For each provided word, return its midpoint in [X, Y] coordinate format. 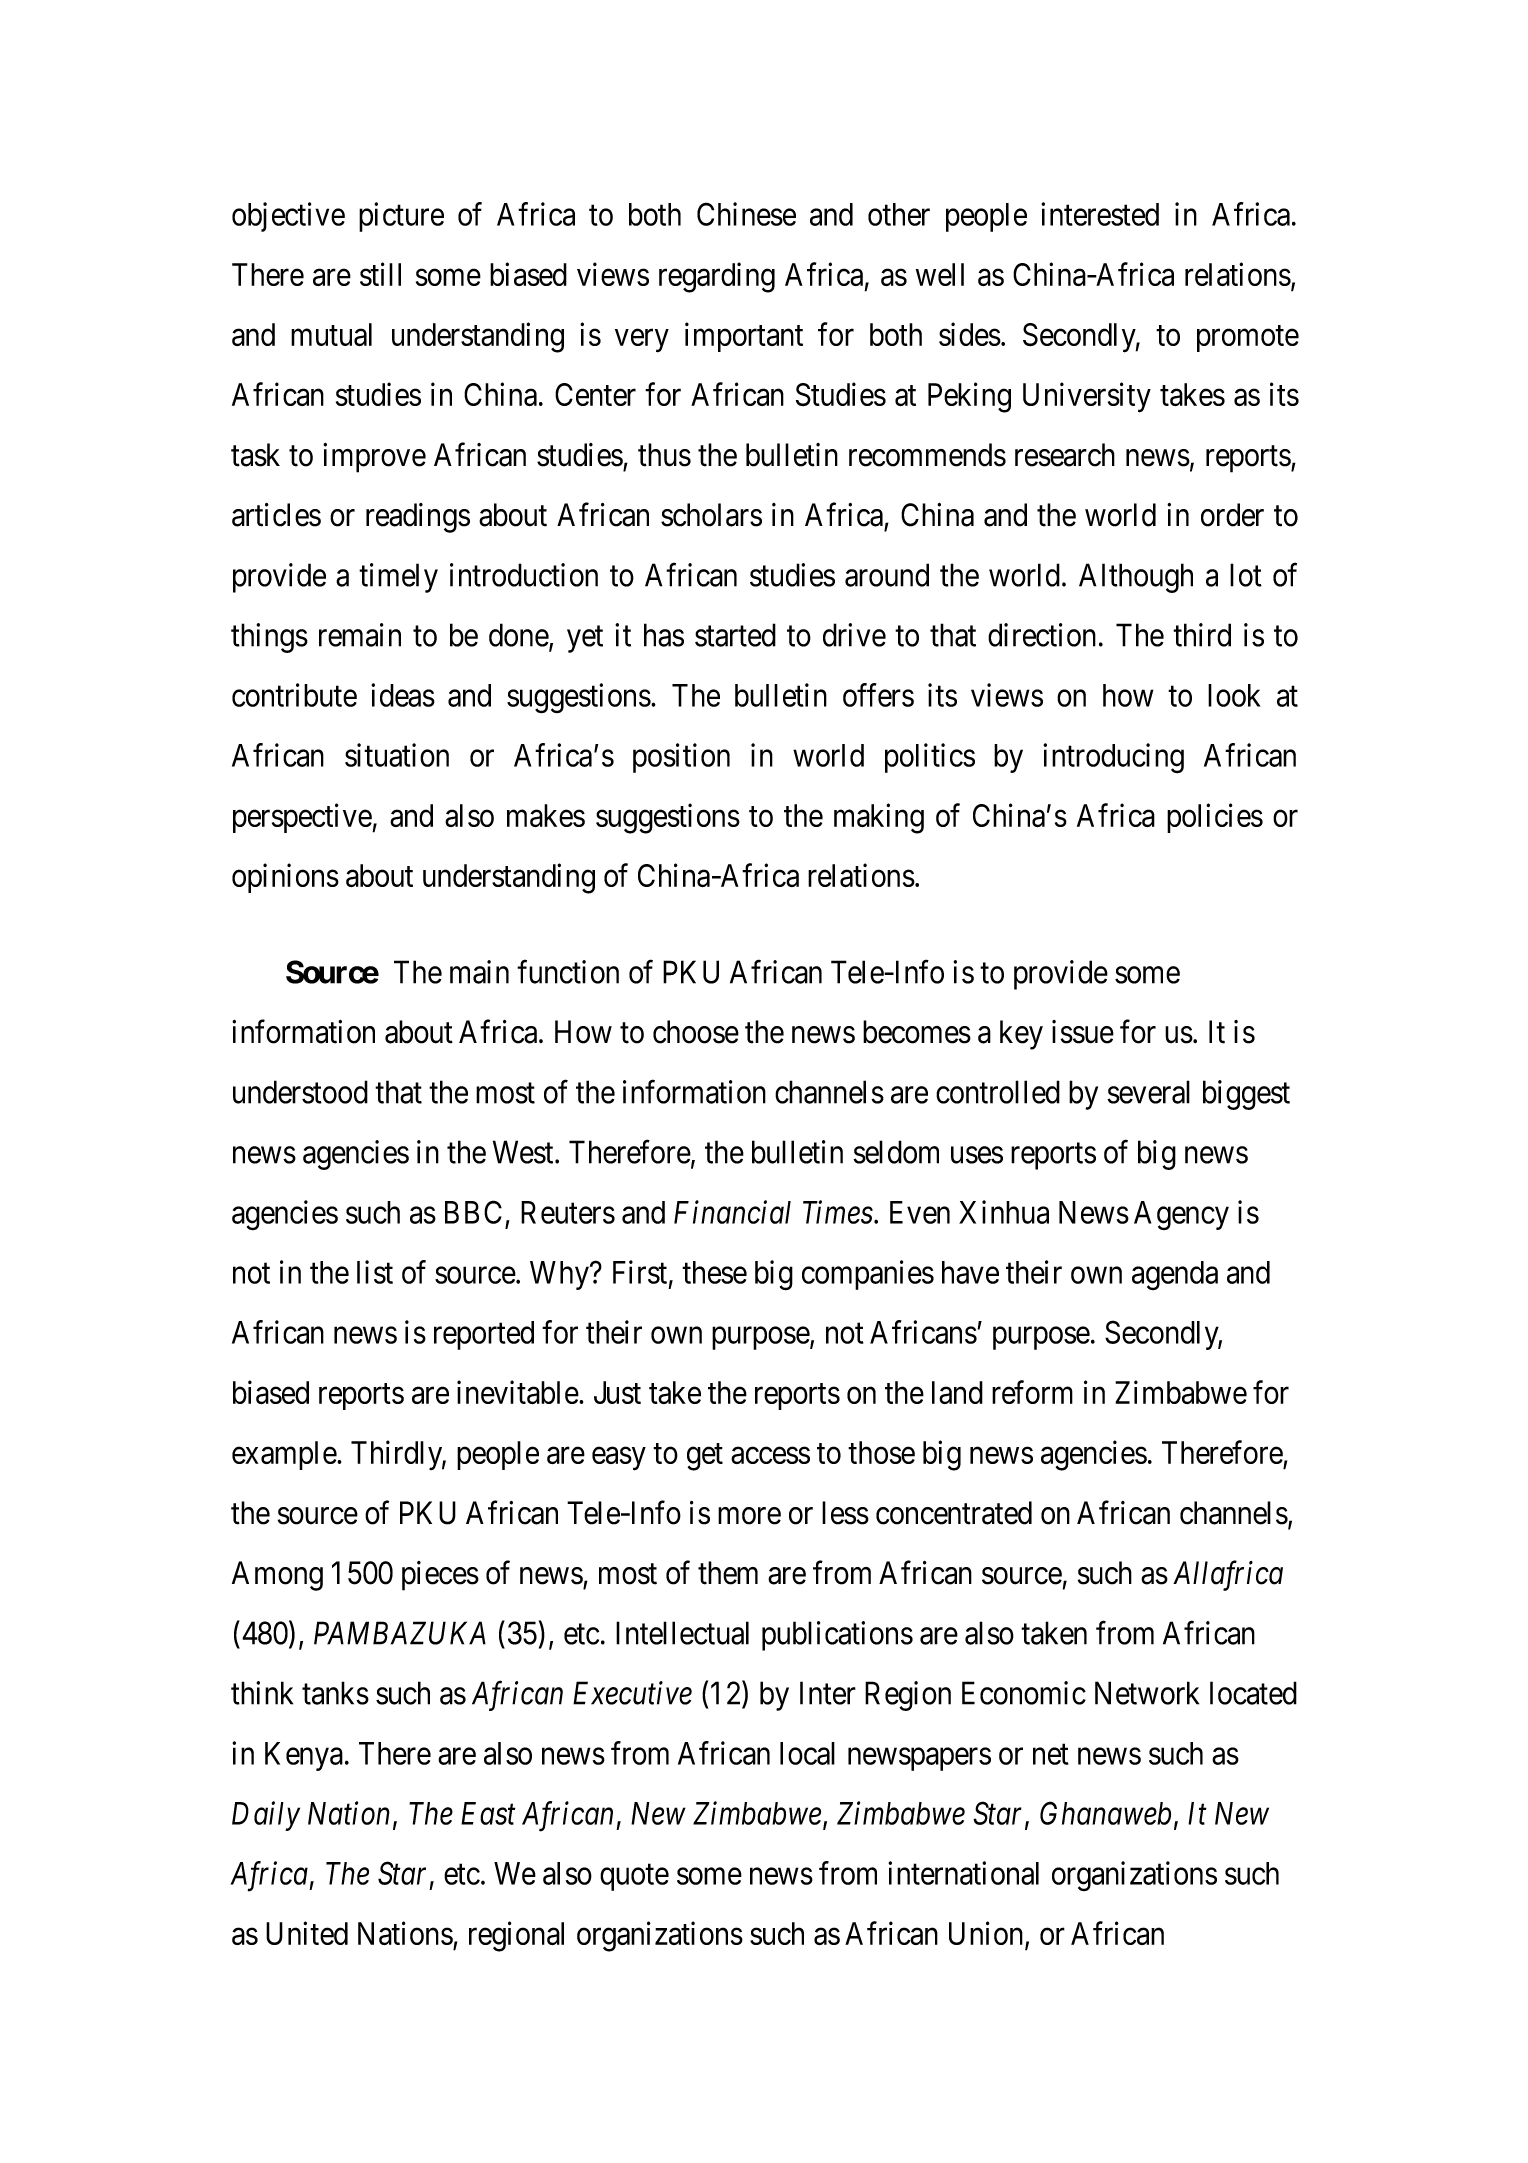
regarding [717, 277]
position [681, 758]
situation [397, 755]
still [380, 274]
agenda [1175, 1275]
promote [1248, 339]
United [307, 1933]
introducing [1113, 758]
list [375, 1272]
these [714, 1272]
